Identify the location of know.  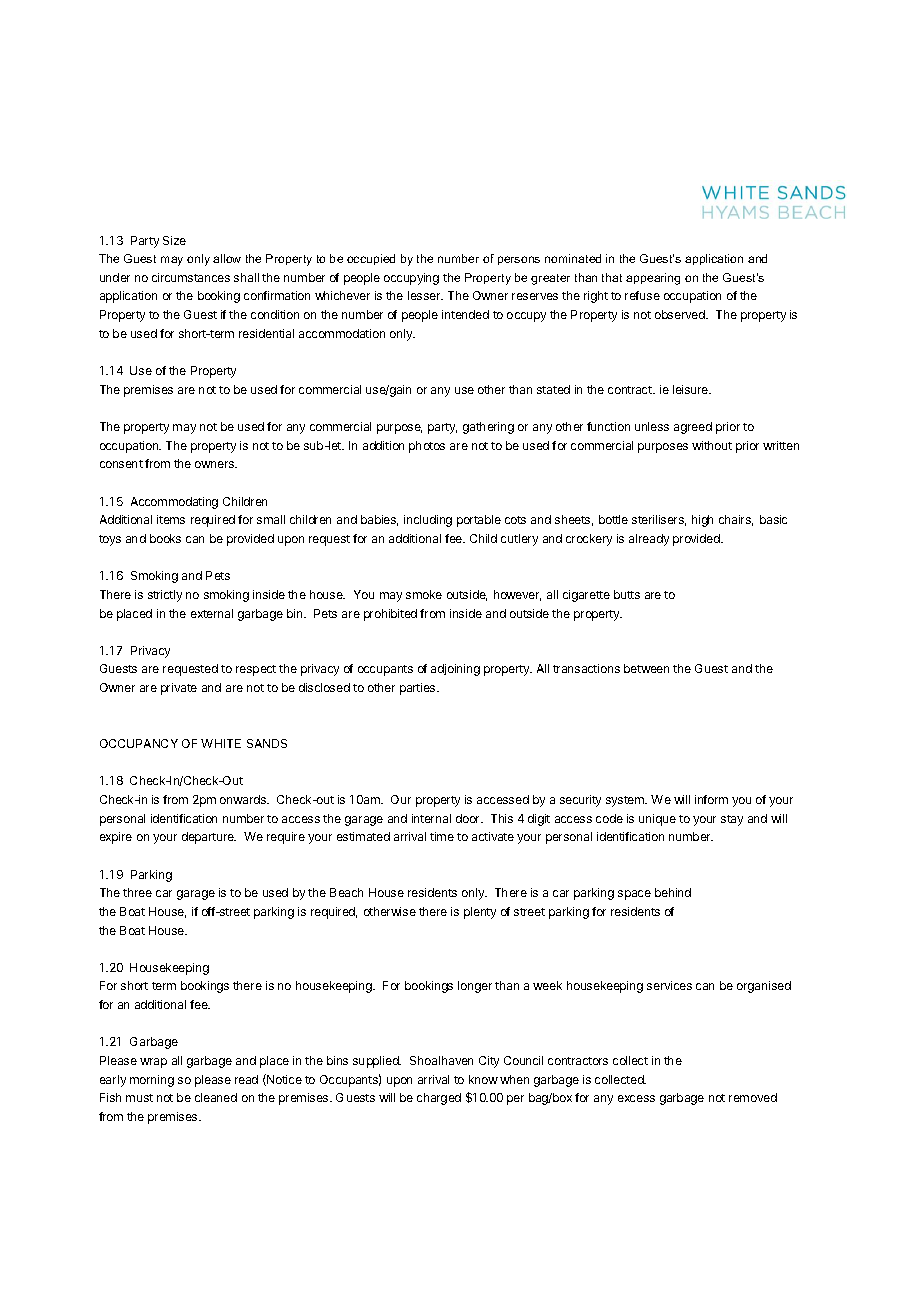
(483, 1079).
